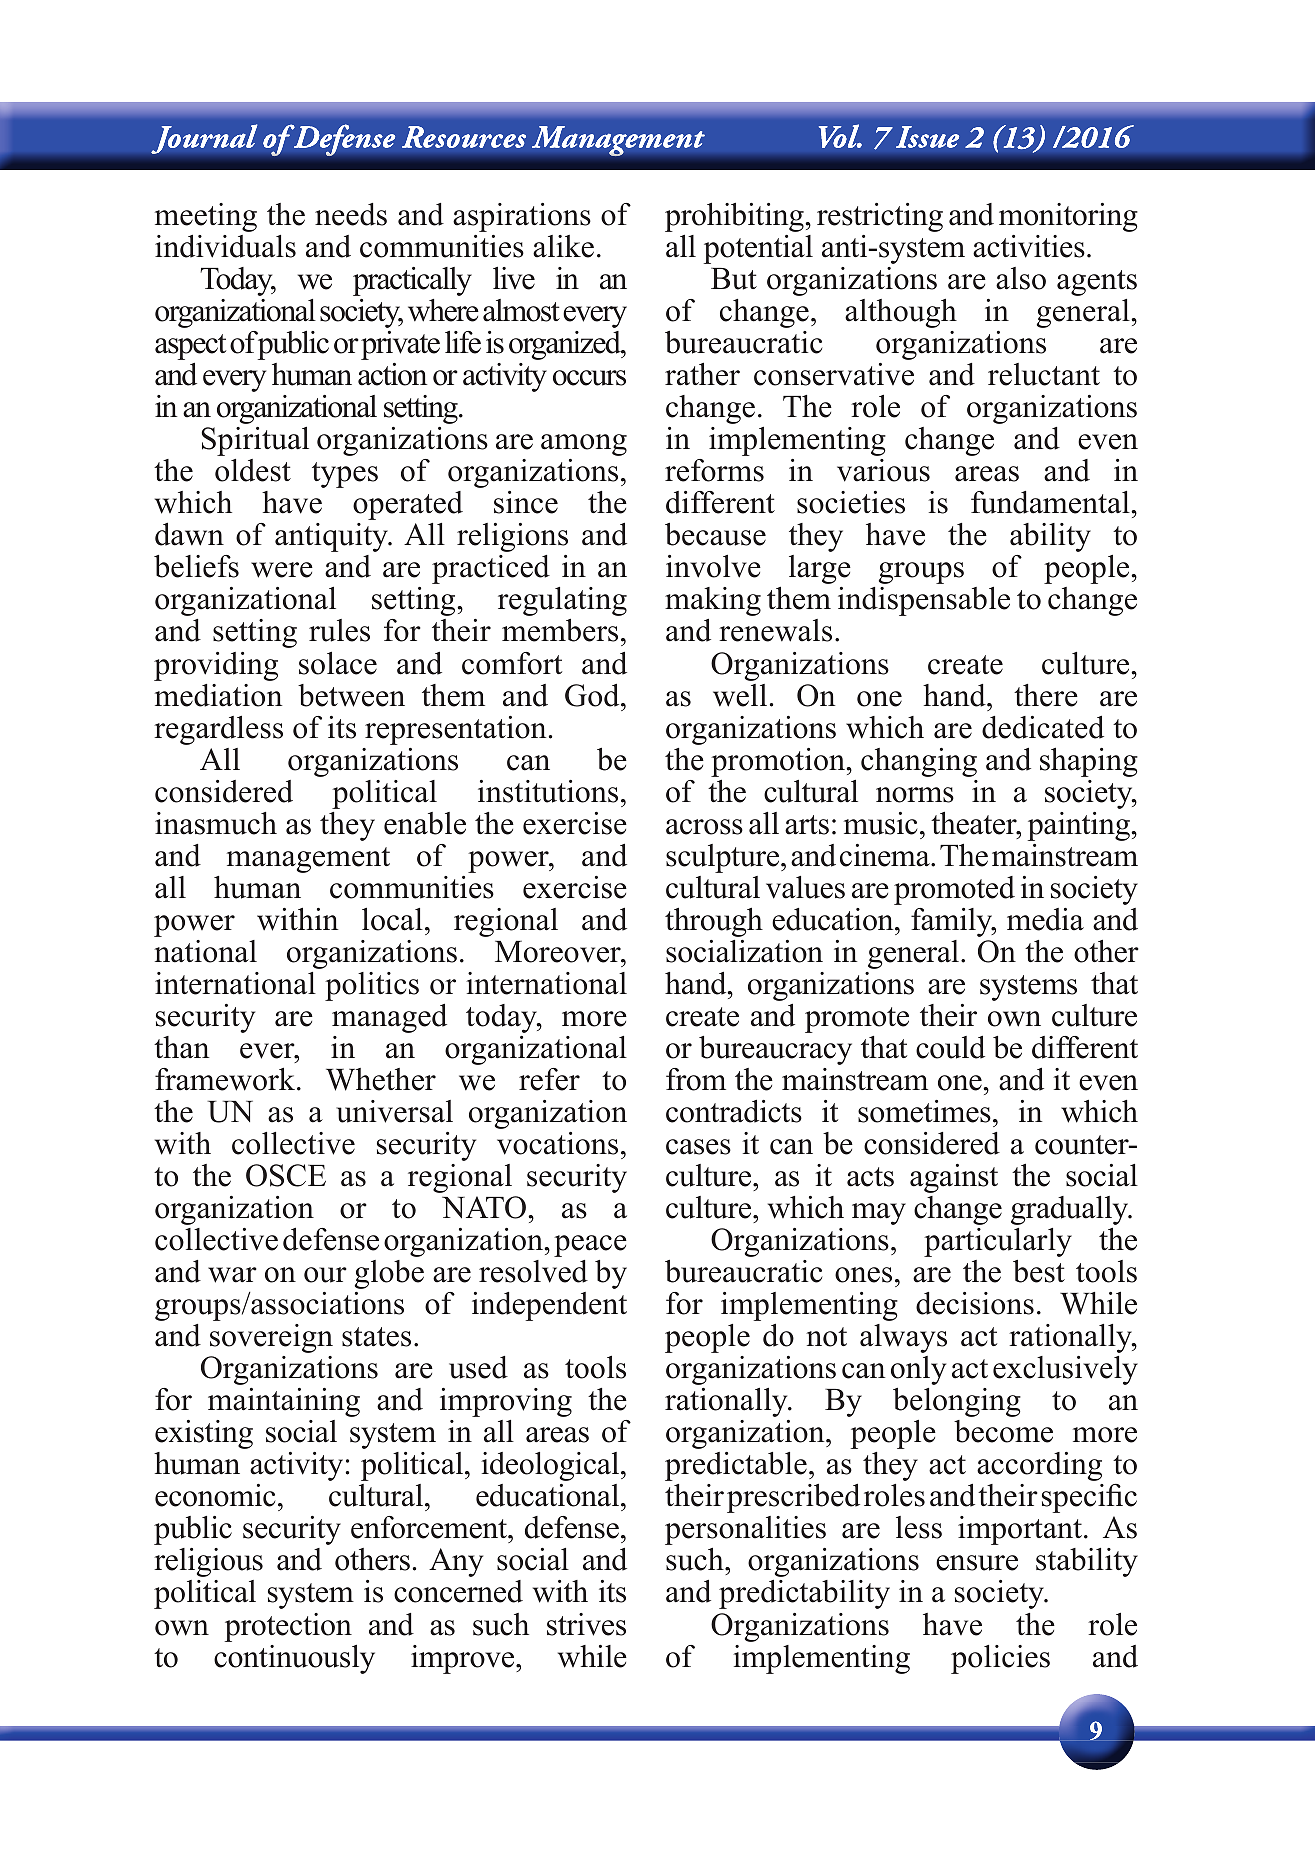 The image size is (1315, 1873). Describe the element at coordinates (225, 246) in the document. I see `individuals` at that location.
